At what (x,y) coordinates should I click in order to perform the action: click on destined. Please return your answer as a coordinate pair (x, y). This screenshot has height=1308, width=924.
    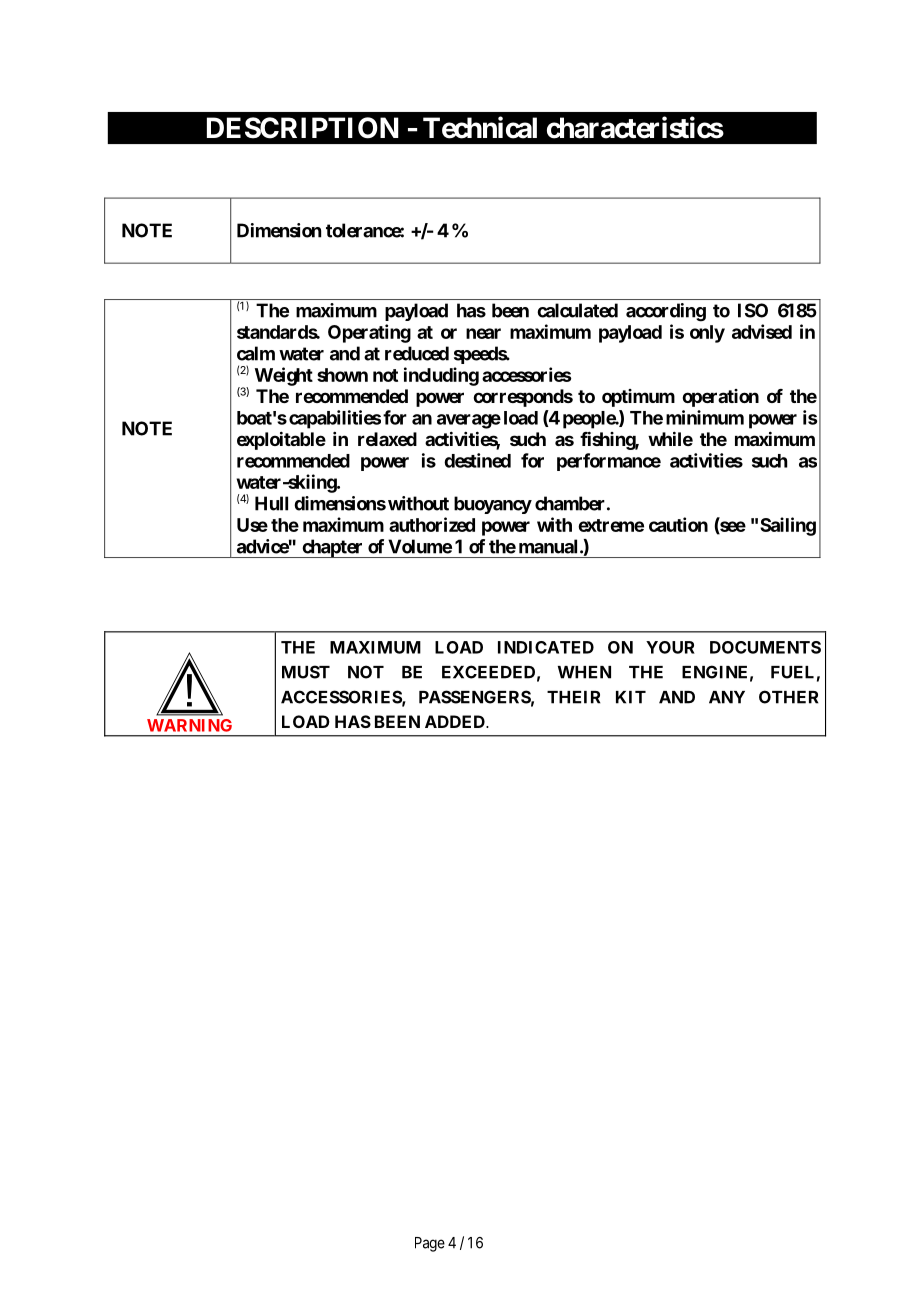
    Looking at the image, I should click on (477, 460).
